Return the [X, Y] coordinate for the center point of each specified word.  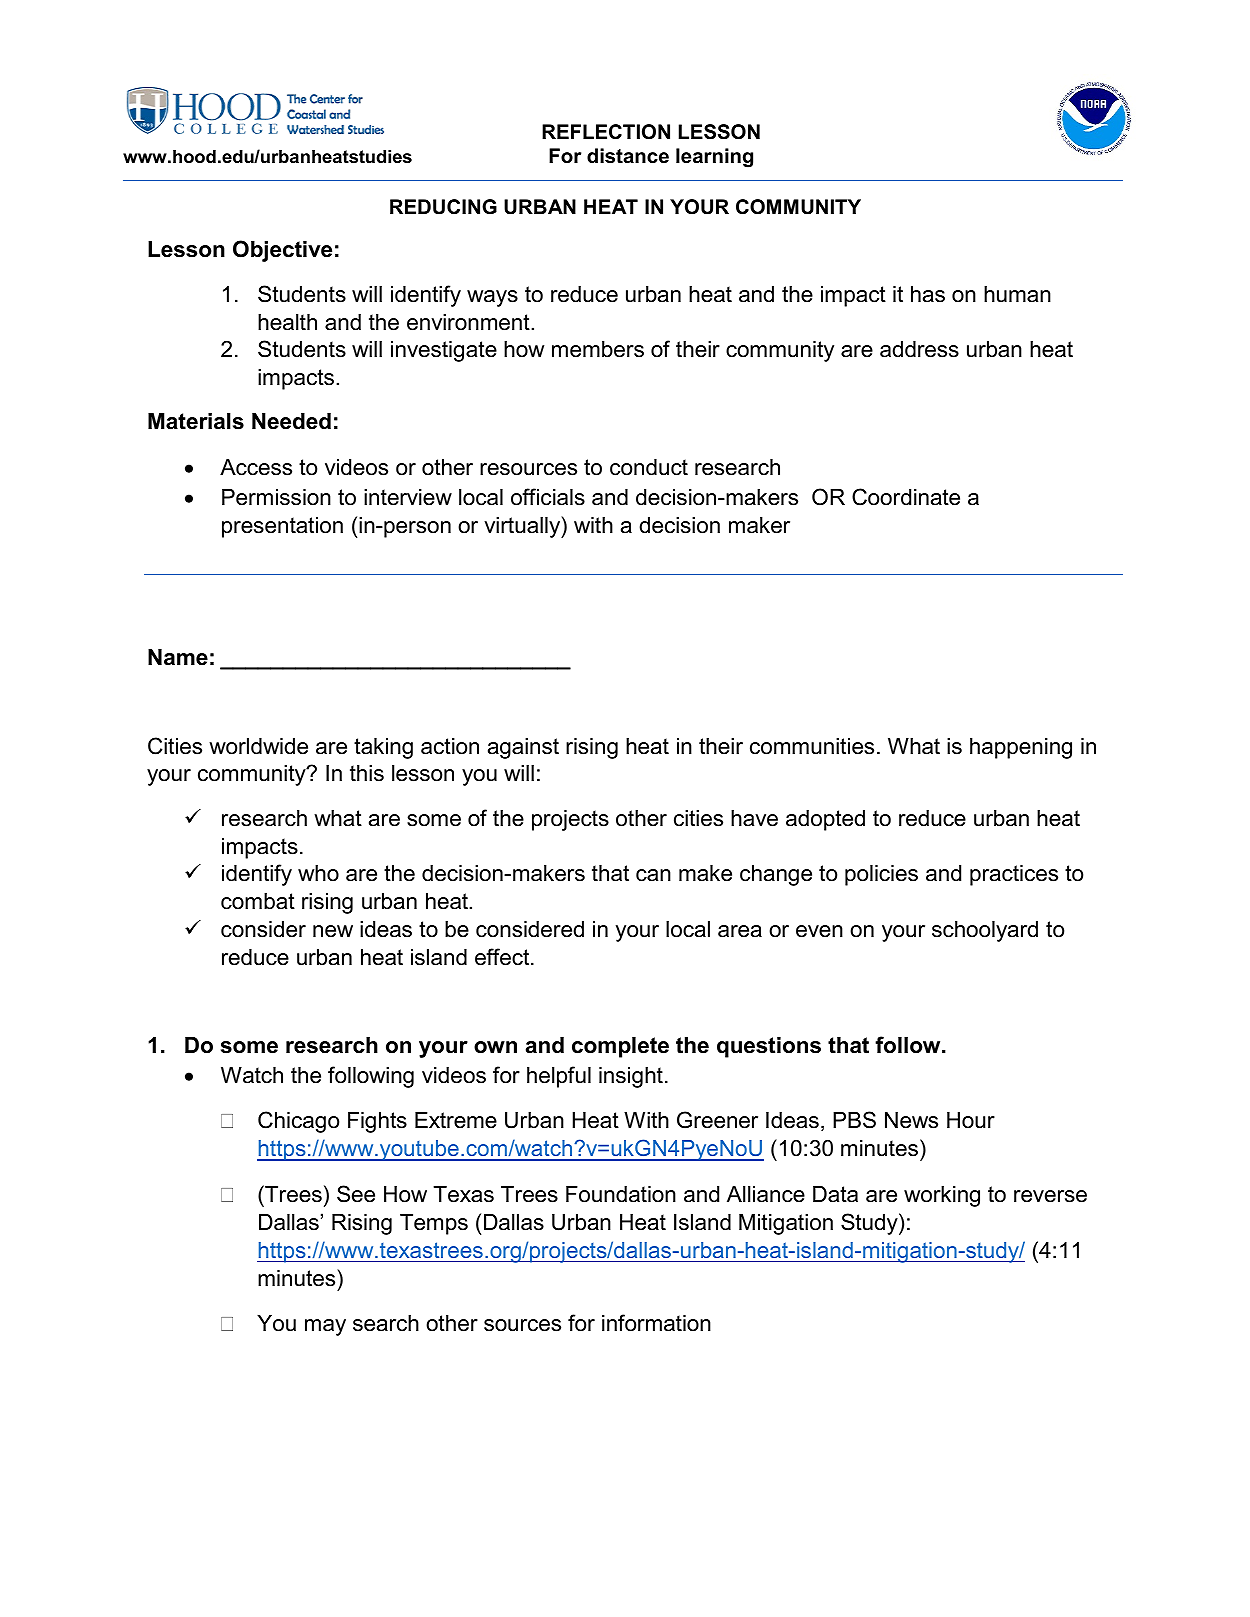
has [928, 294]
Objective [282, 251]
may [325, 1327]
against [523, 748]
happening [1021, 748]
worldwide [258, 746]
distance [628, 156]
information [656, 1323]
